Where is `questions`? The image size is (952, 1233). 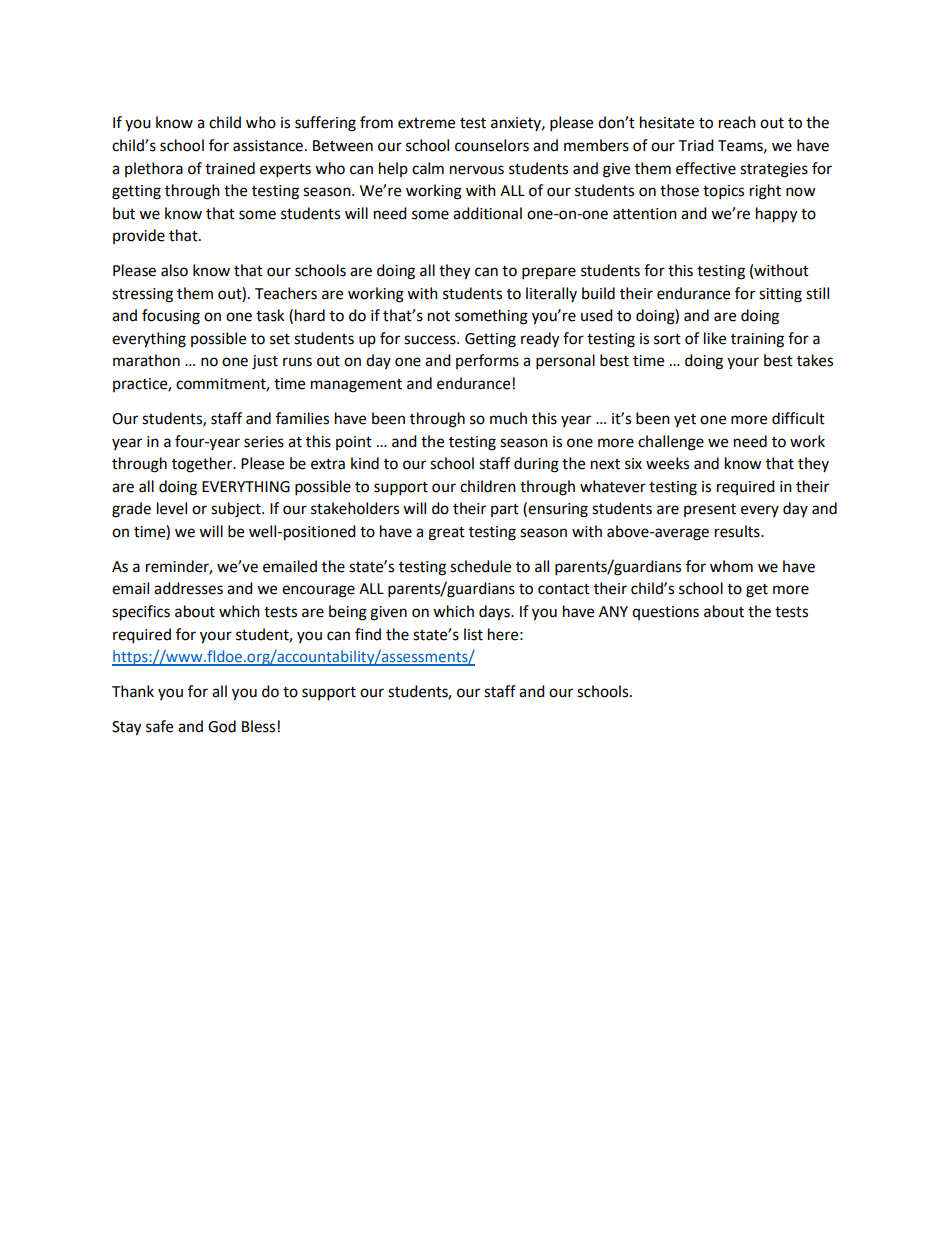 questions is located at coordinates (665, 613).
